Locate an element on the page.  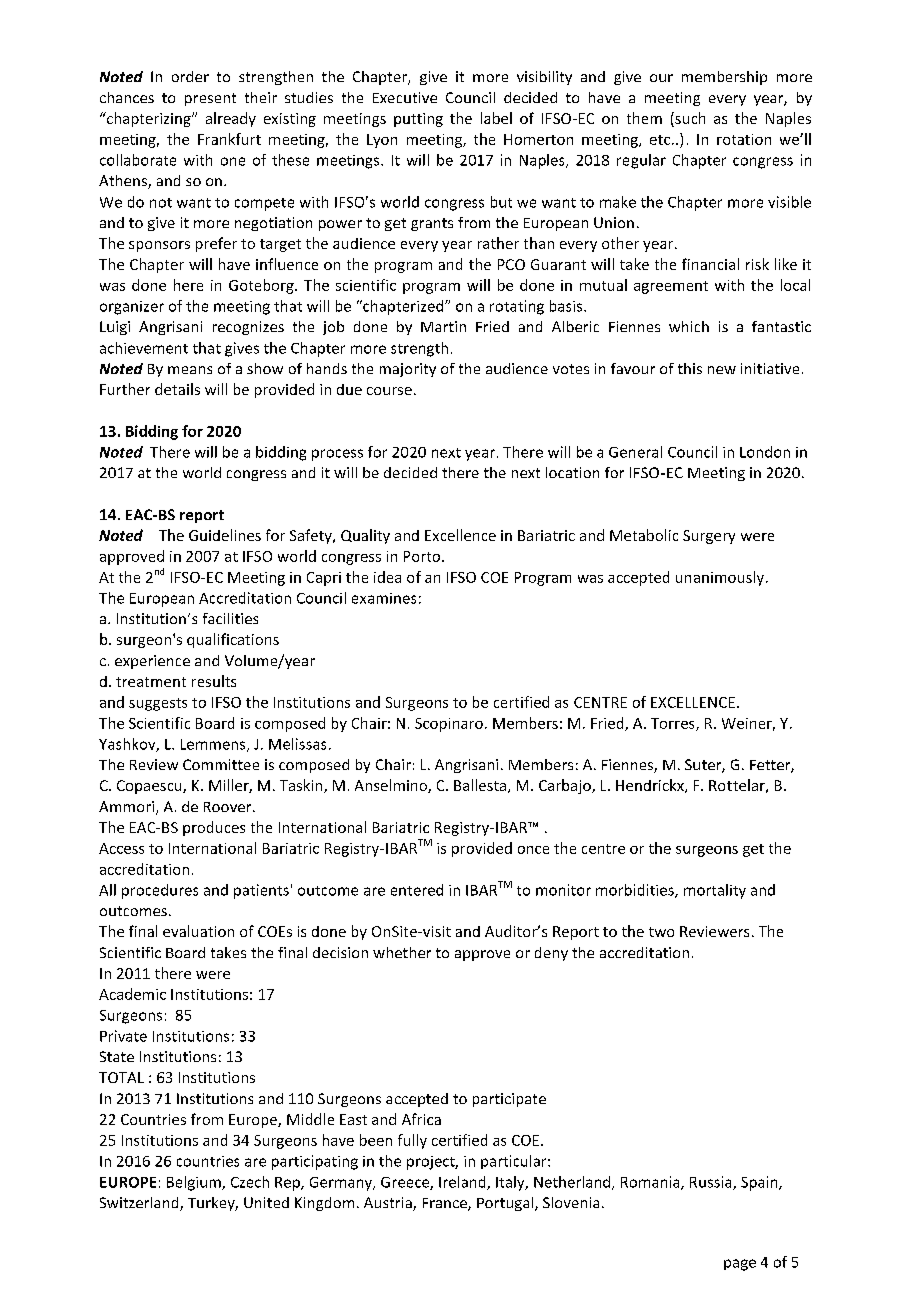
Surgery is located at coordinates (709, 537).
